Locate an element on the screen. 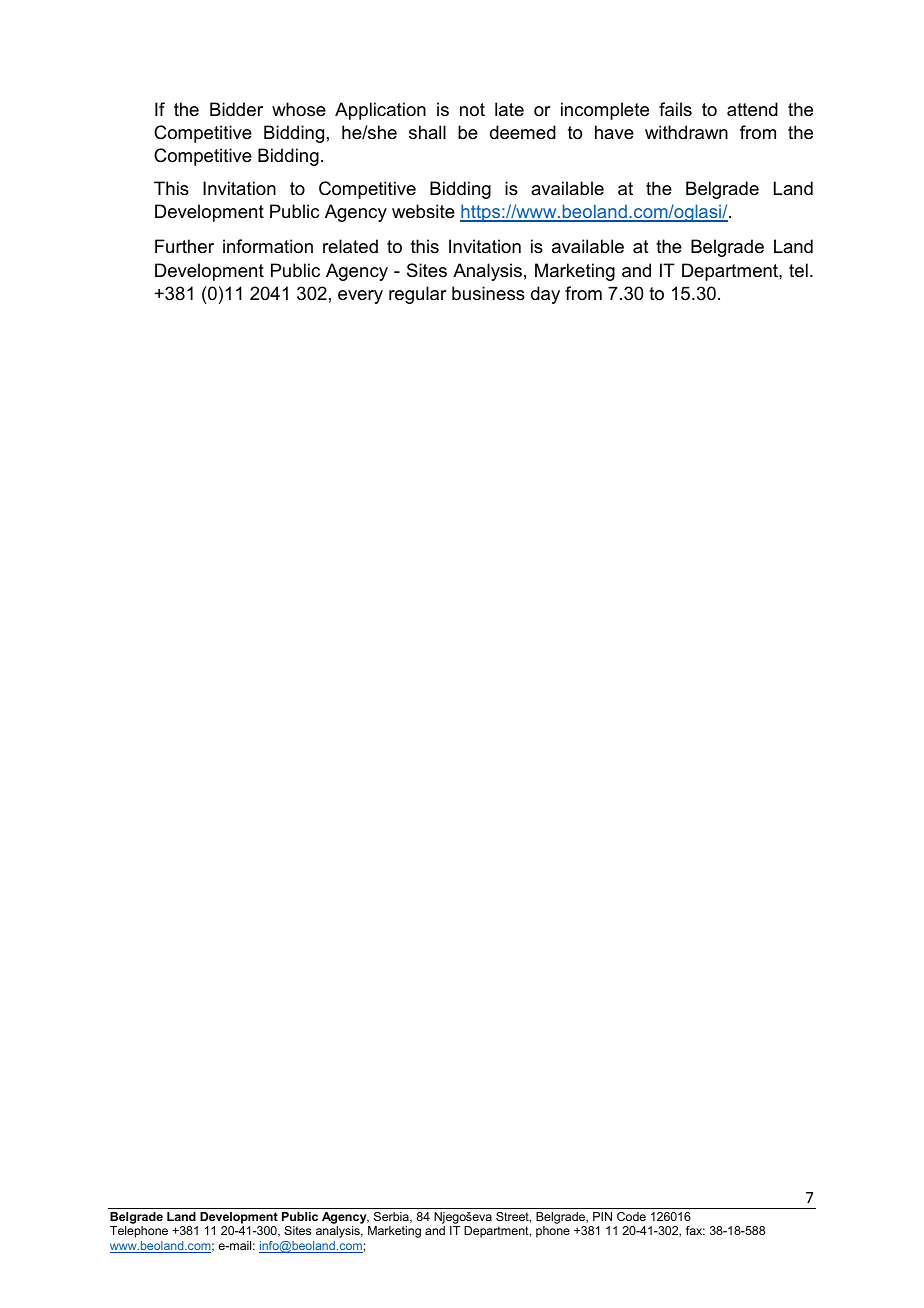 The width and height of the screenshot is (924, 1308). PIN is located at coordinates (602, 1216).
